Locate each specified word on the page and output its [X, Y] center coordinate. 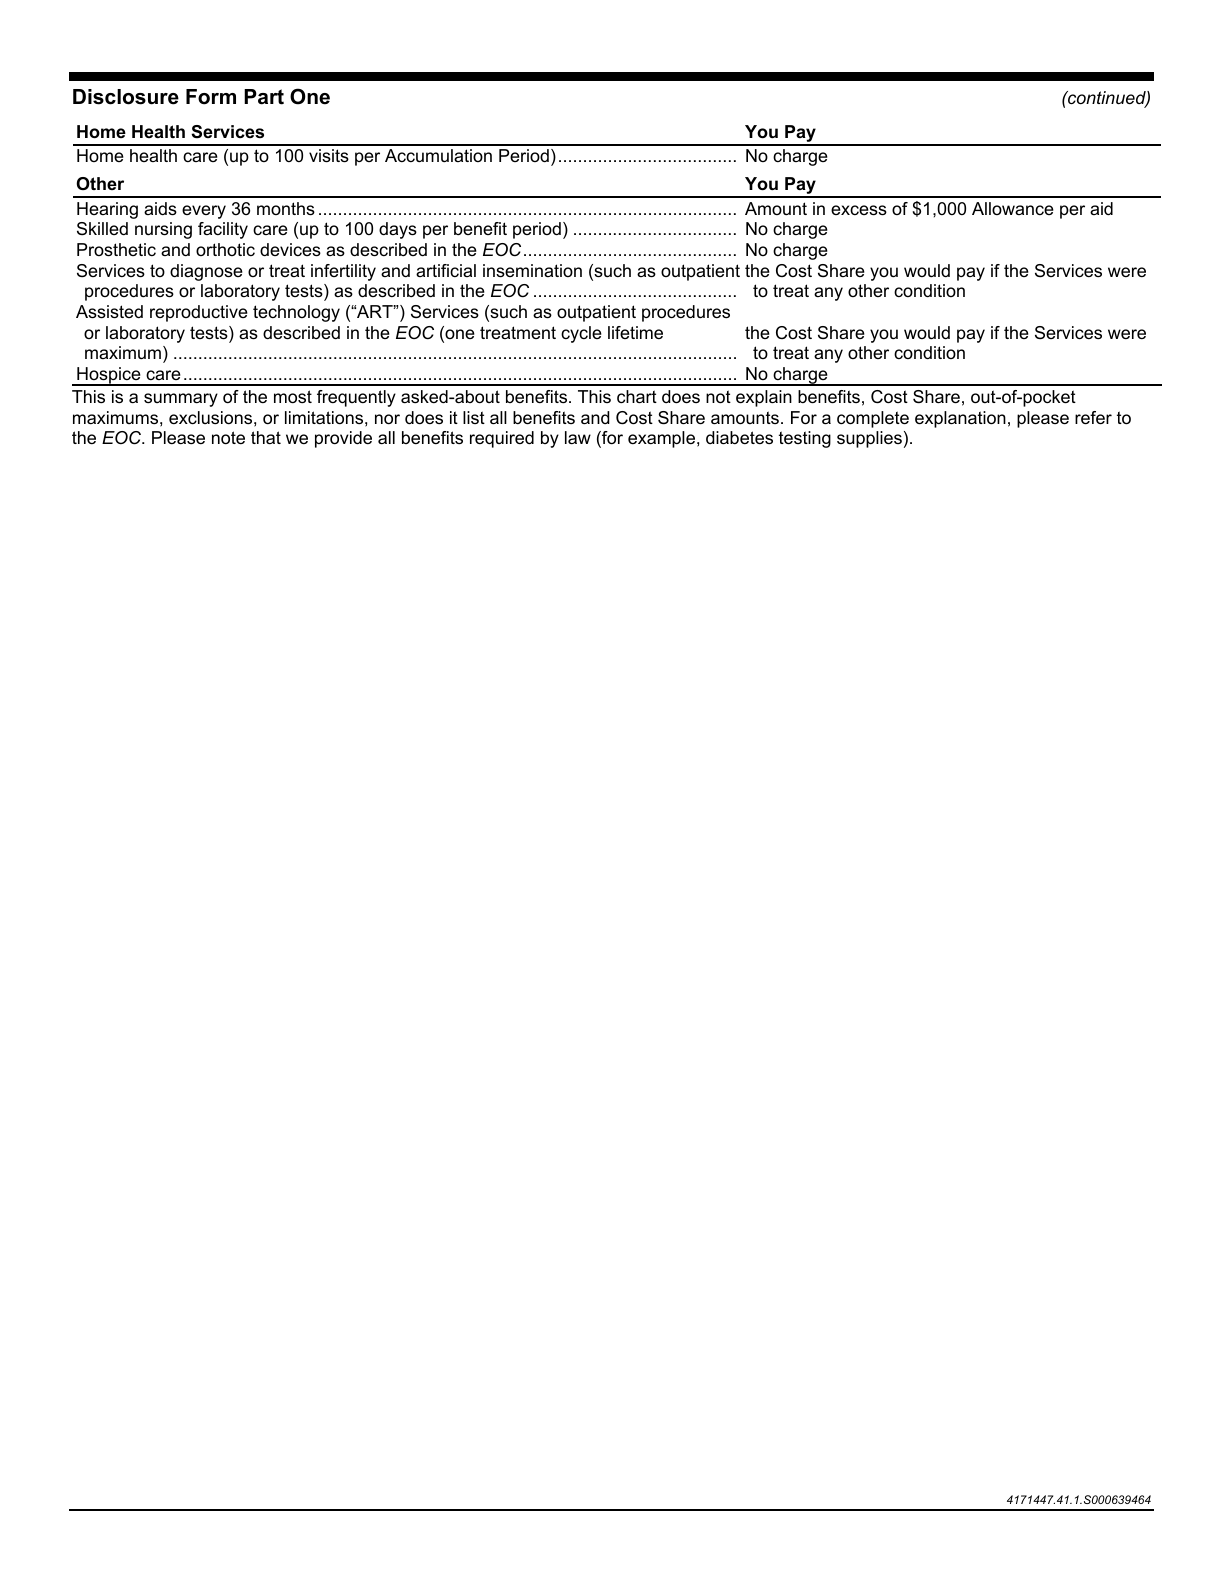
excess [859, 210]
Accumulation [438, 155]
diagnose [206, 272]
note [228, 438]
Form [211, 97]
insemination [532, 271]
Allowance [1013, 208]
